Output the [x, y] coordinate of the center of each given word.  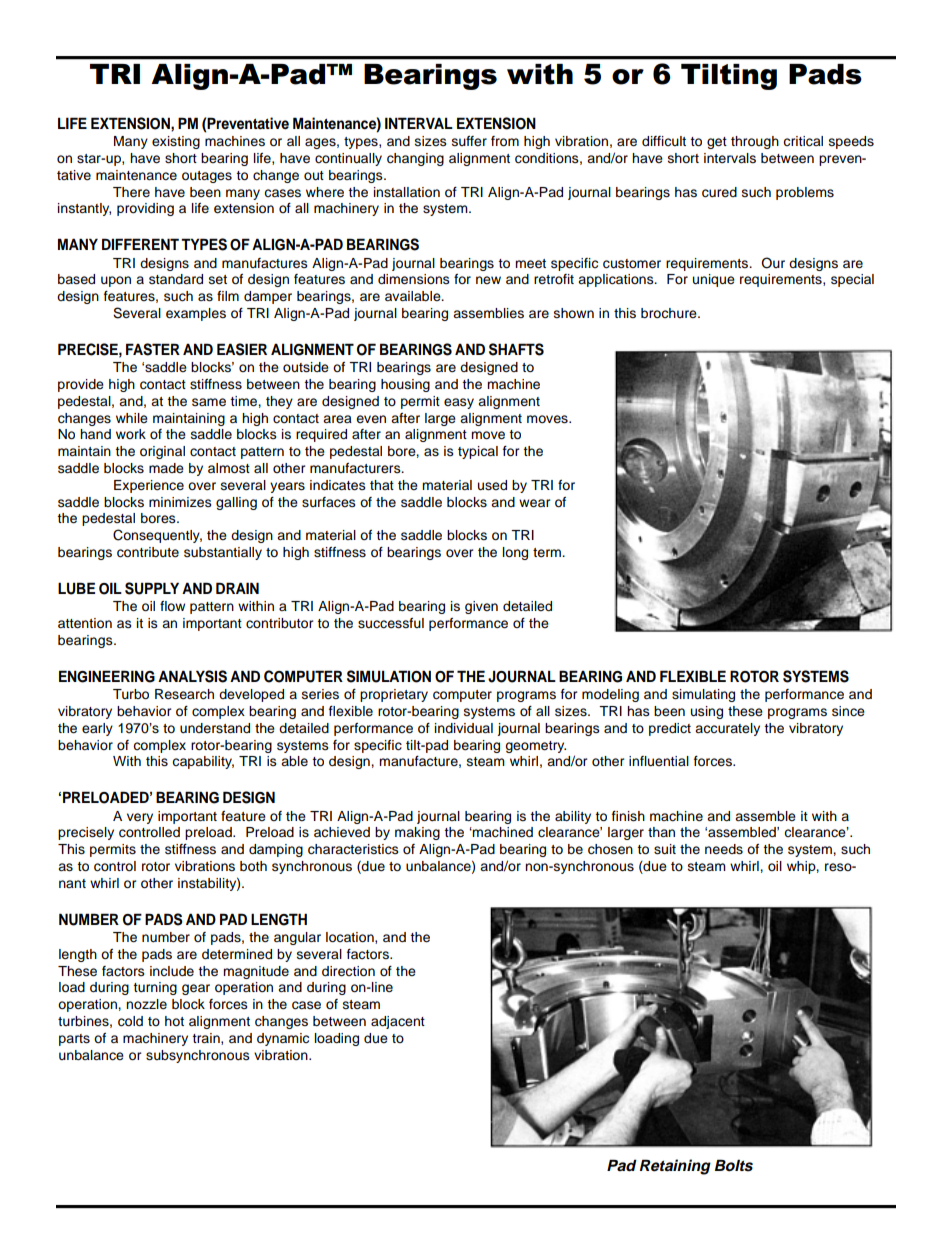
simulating [703, 695]
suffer [469, 141]
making [417, 833]
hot [174, 1021]
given [481, 607]
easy [459, 403]
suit [665, 849]
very [140, 818]
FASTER [153, 349]
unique [714, 280]
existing [176, 142]
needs [724, 849]
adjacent [398, 1022]
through [755, 142]
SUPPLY [152, 588]
